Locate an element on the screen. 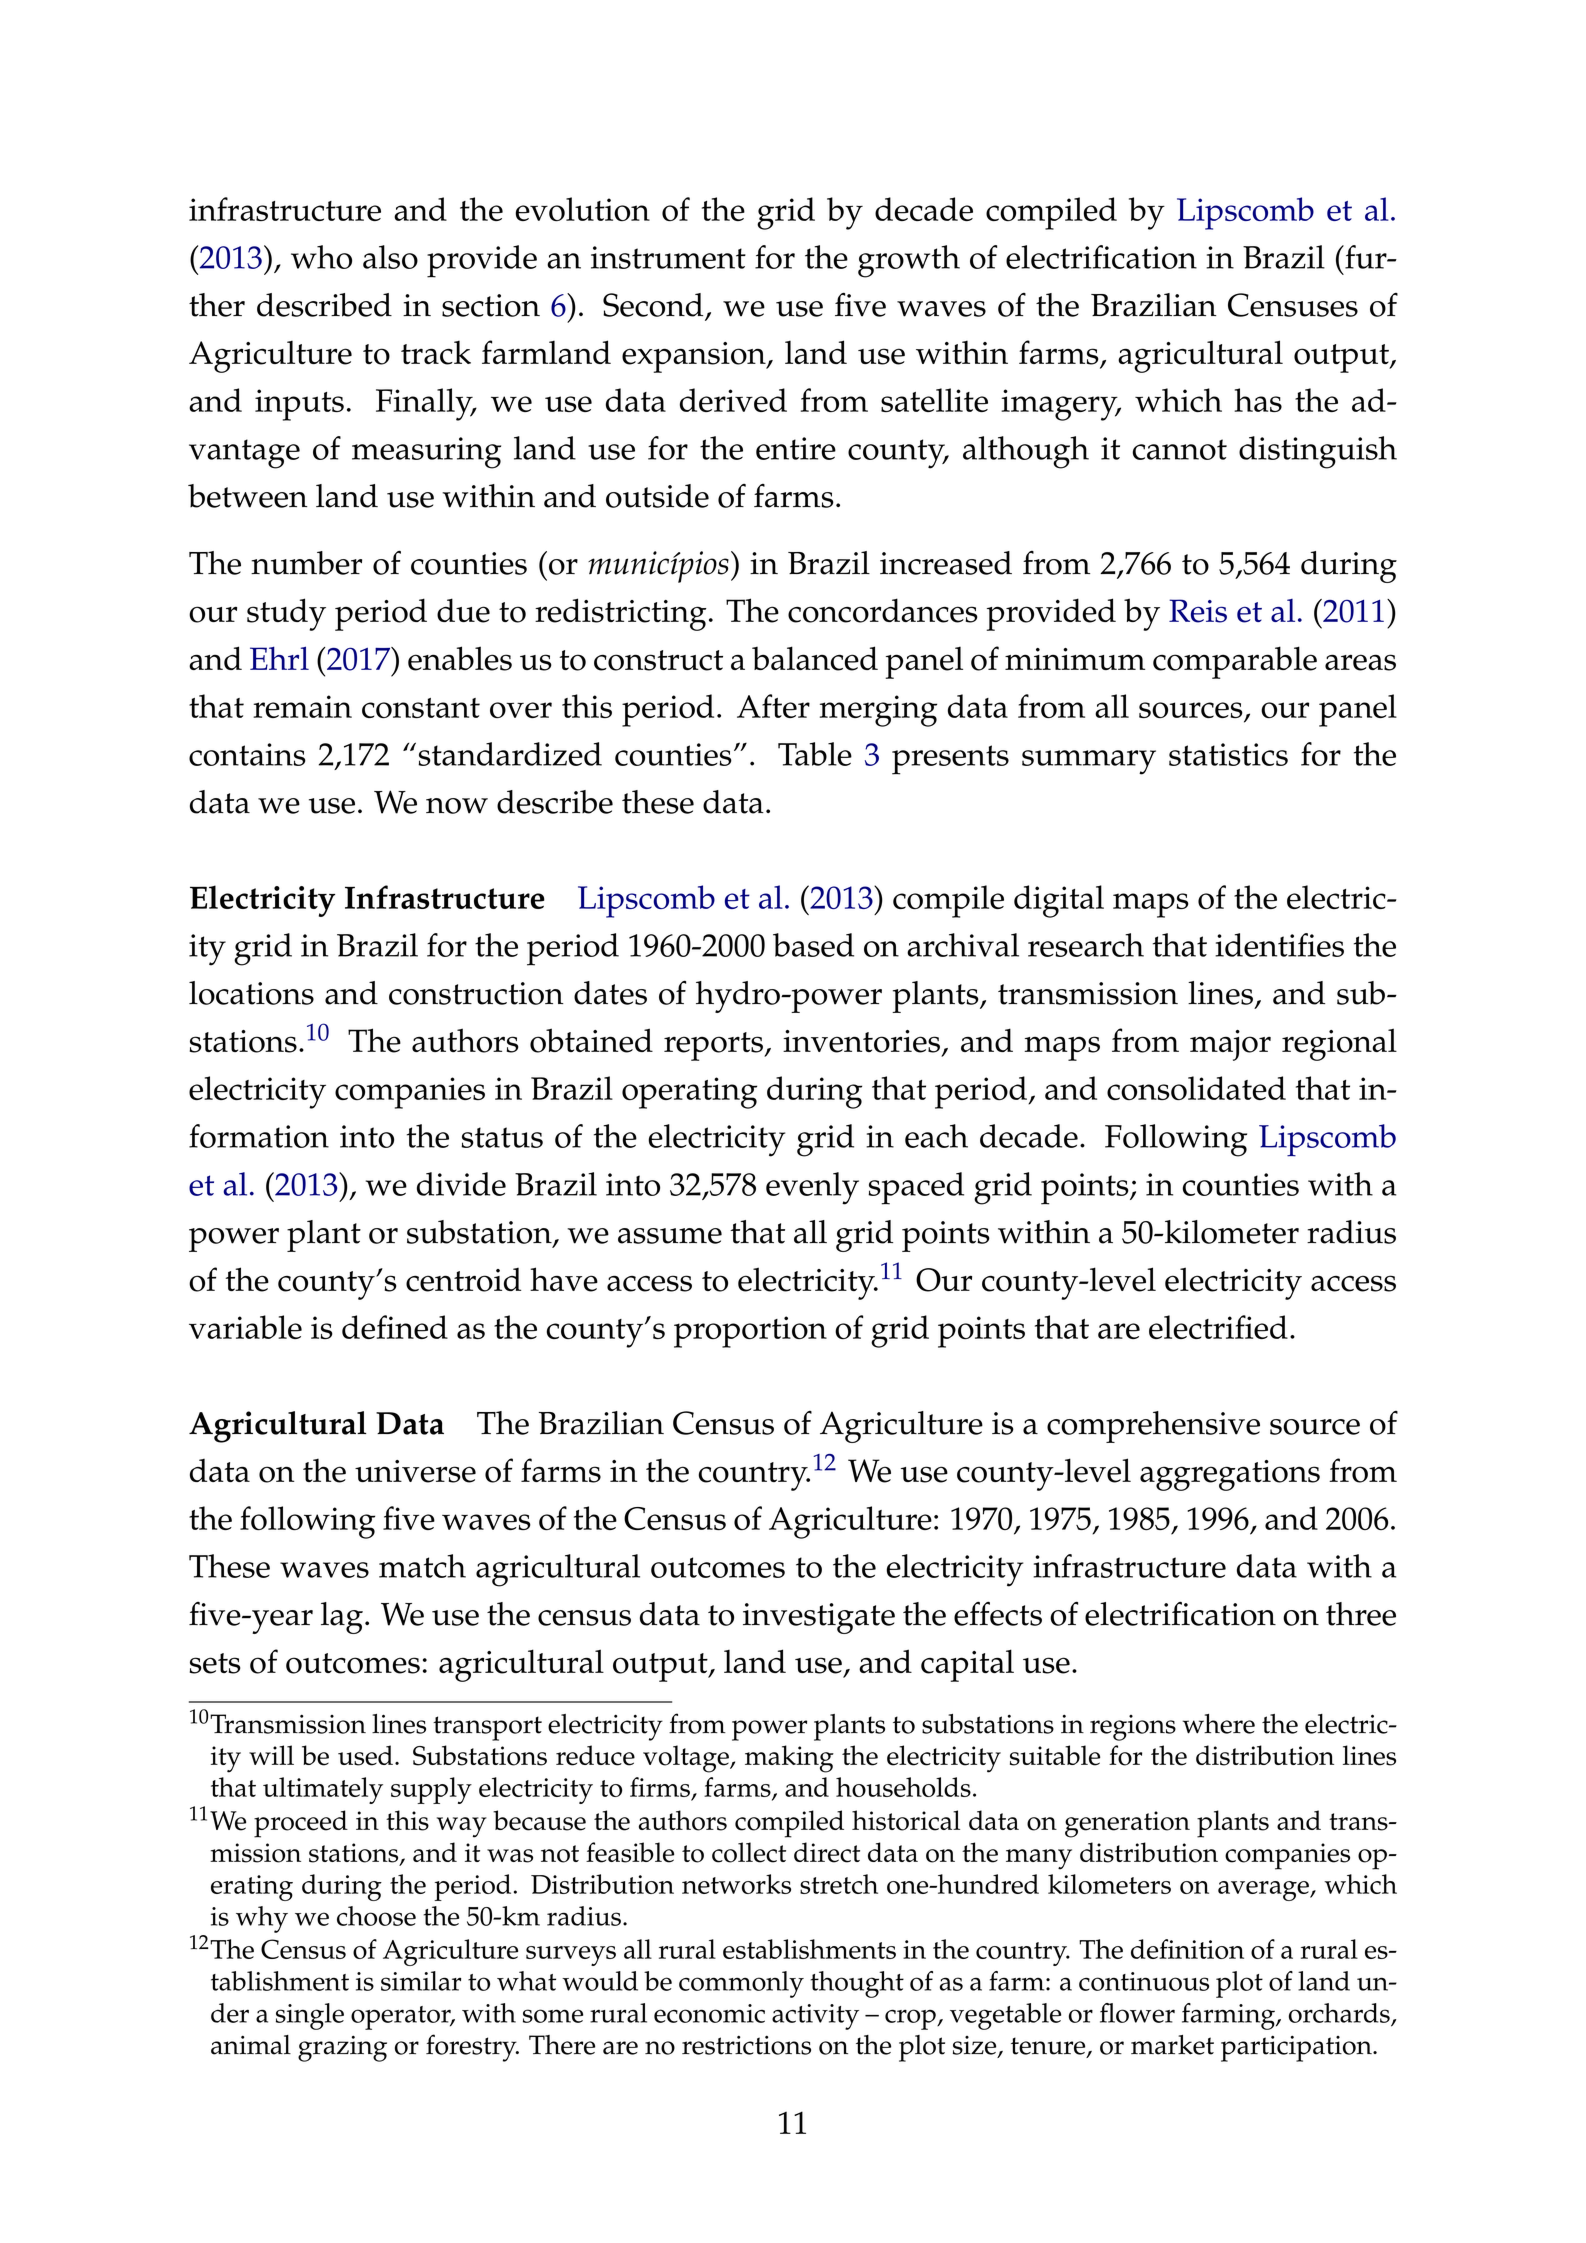  single is located at coordinates (310, 2016).
